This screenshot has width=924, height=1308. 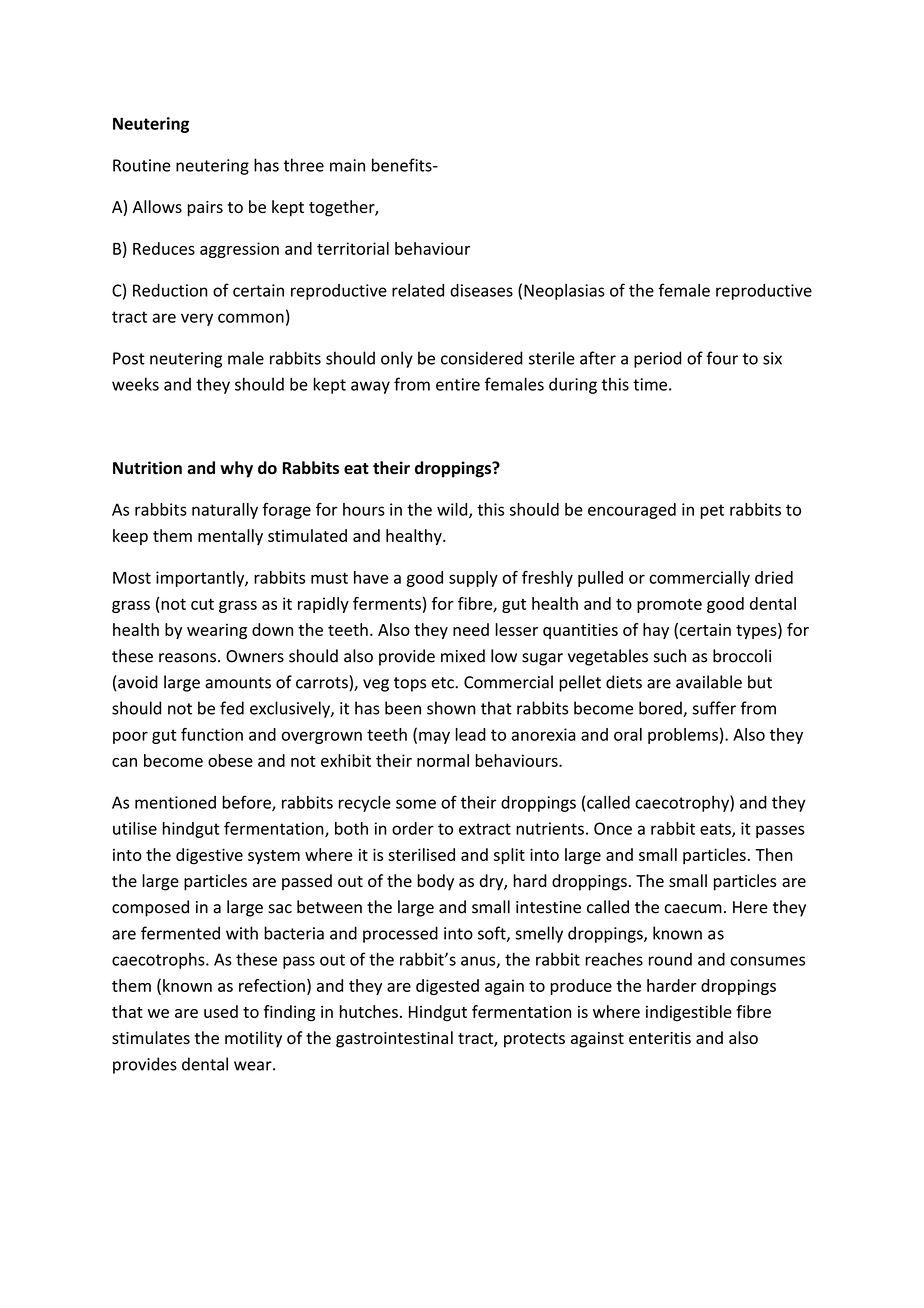 What do you see at coordinates (221, 1011) in the screenshot?
I see `used` at bounding box center [221, 1011].
